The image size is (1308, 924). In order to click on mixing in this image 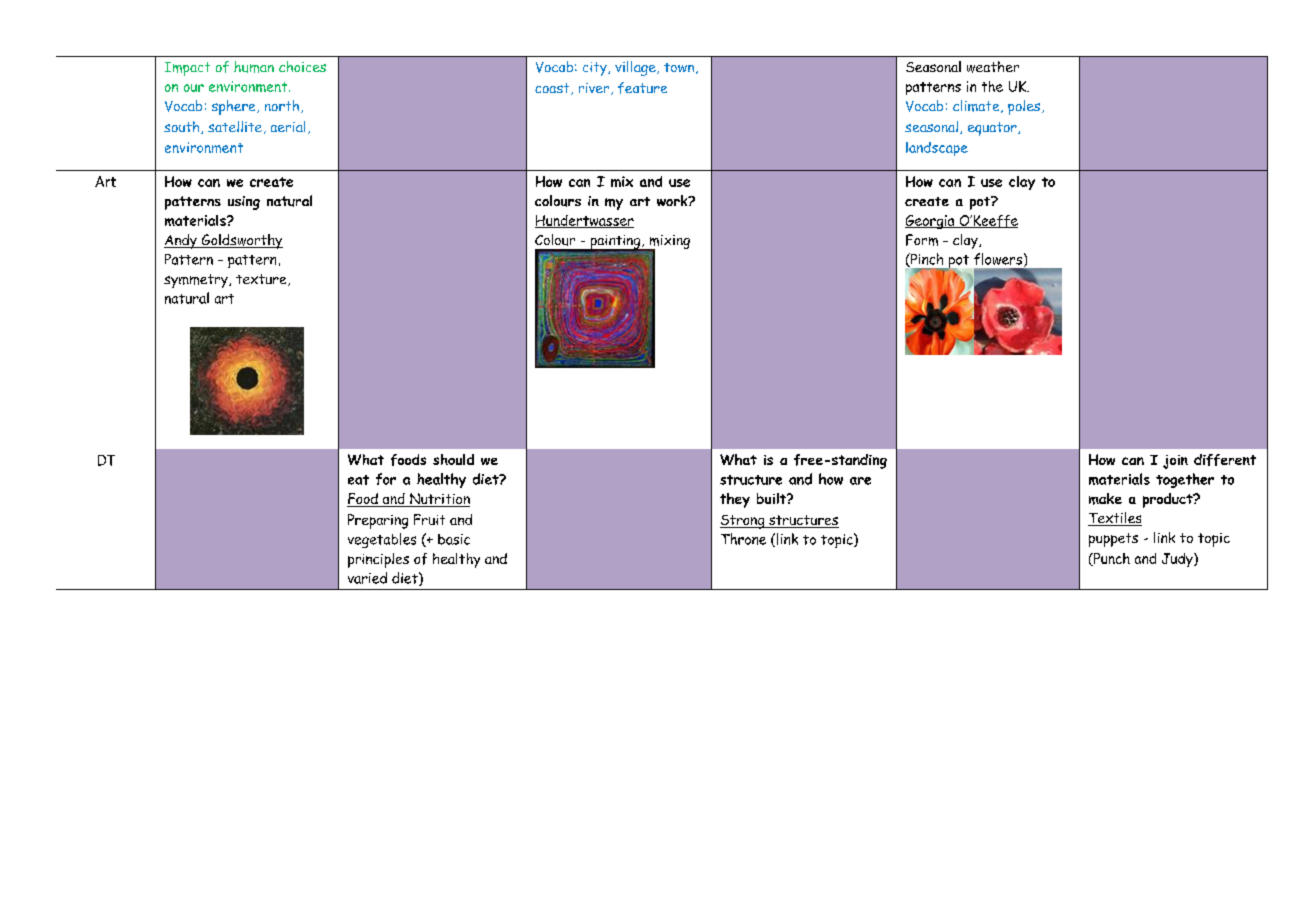, I will do `click(668, 243)`.
